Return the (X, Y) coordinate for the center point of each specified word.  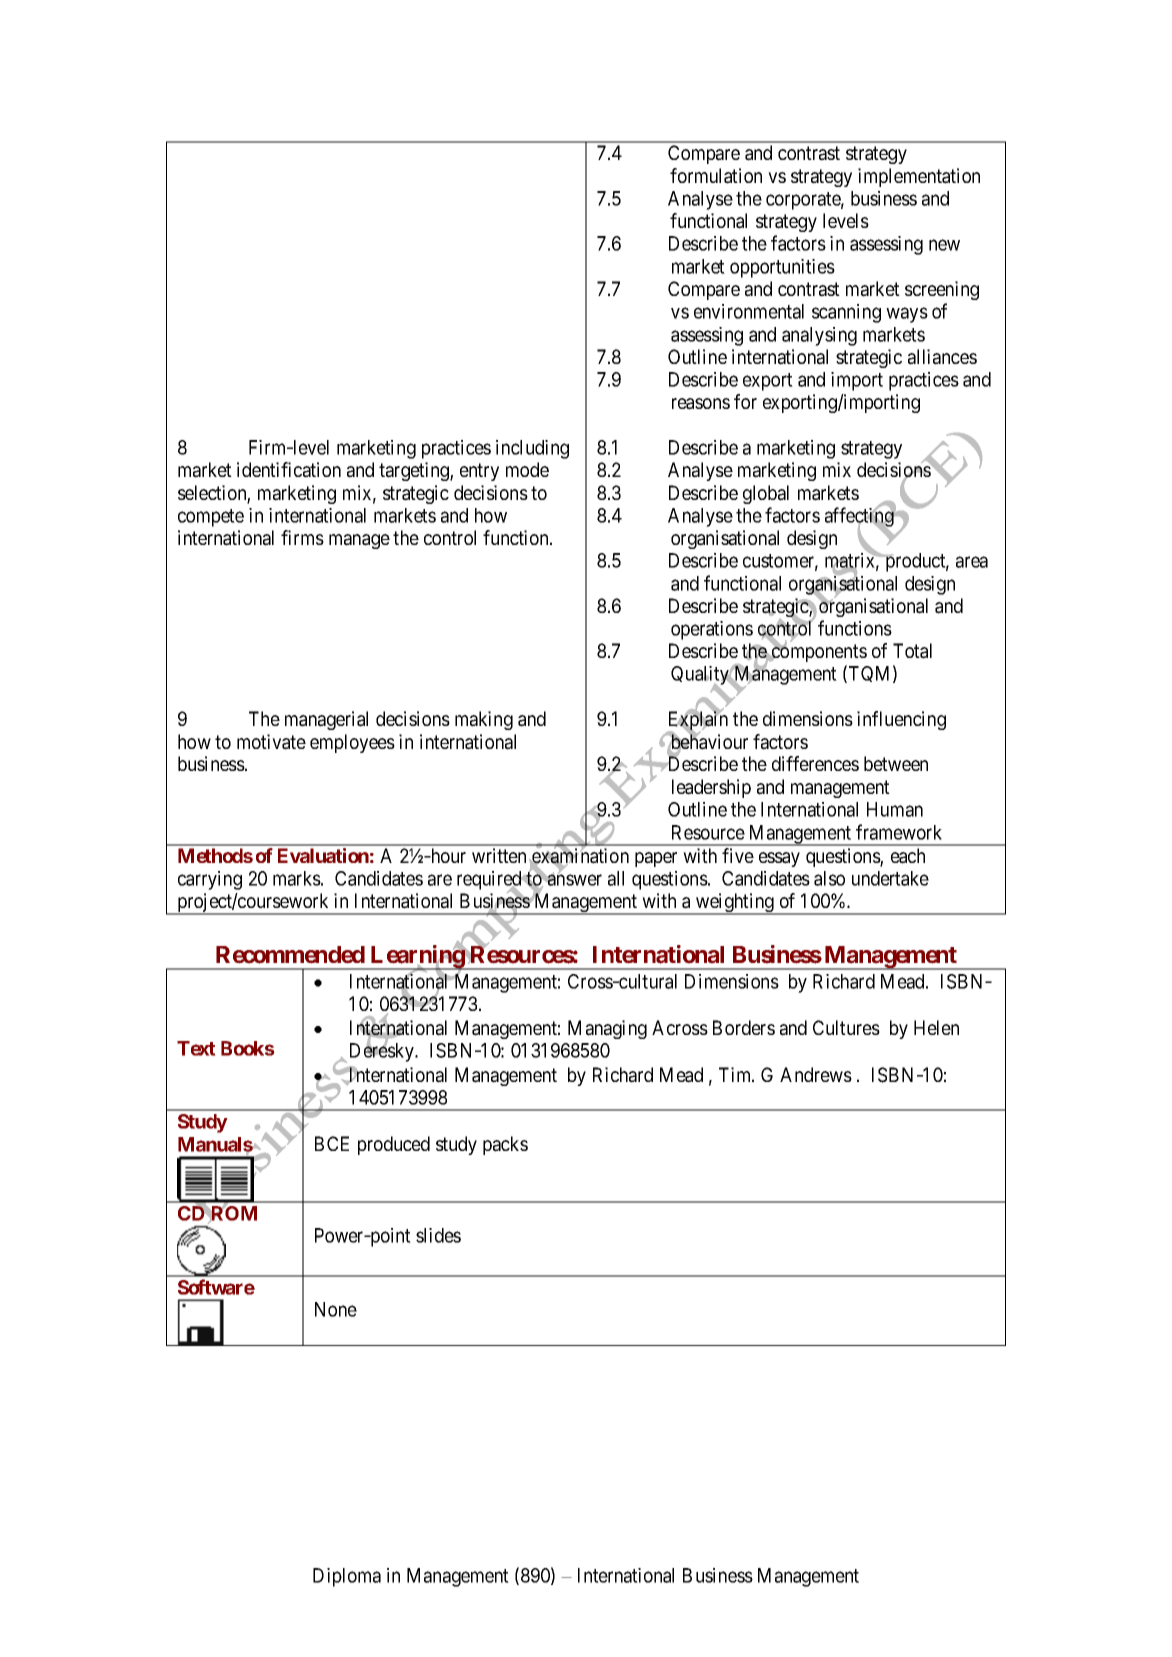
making (484, 720)
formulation (716, 176)
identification (289, 470)
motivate (271, 742)
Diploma (347, 1577)
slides (438, 1235)
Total (912, 651)
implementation (919, 177)
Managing (607, 1029)
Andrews (816, 1074)
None (336, 1309)
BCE (332, 1143)
